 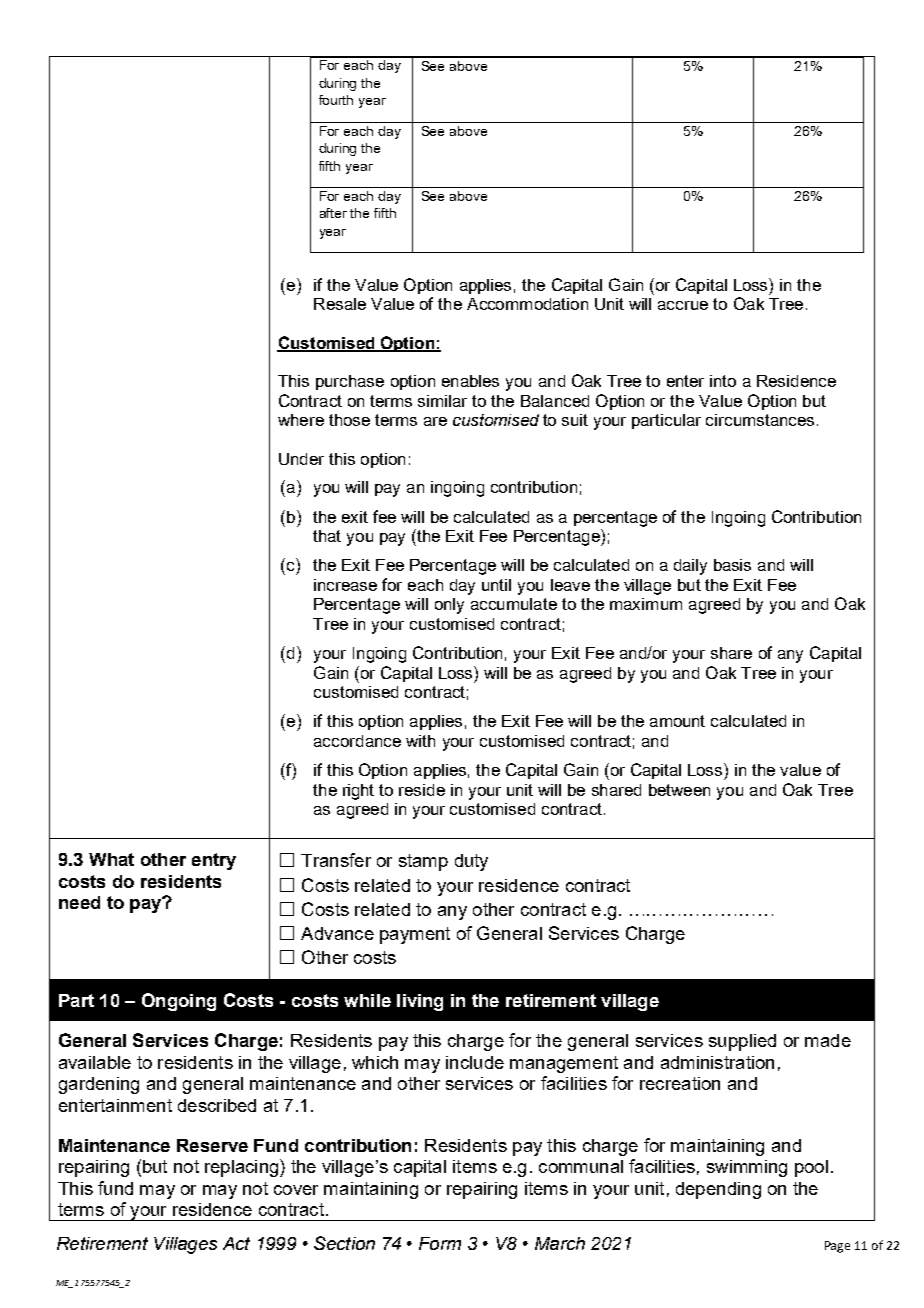 What do you see at coordinates (243, 1168) in the screenshot?
I see `replacing` at bounding box center [243, 1168].
